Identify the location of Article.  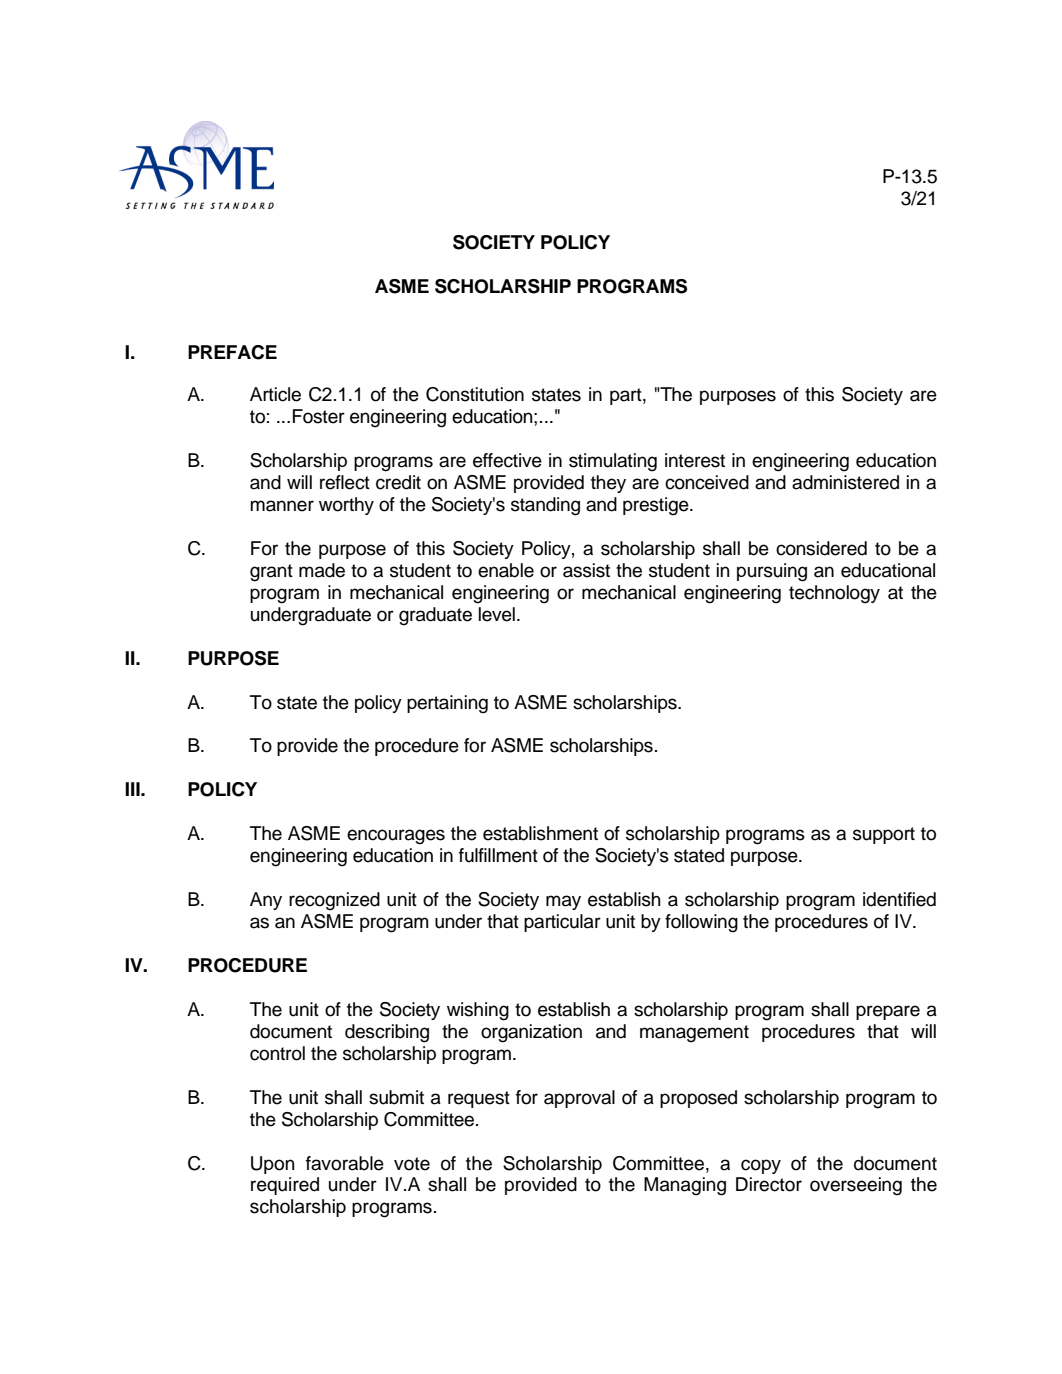
(275, 394).
